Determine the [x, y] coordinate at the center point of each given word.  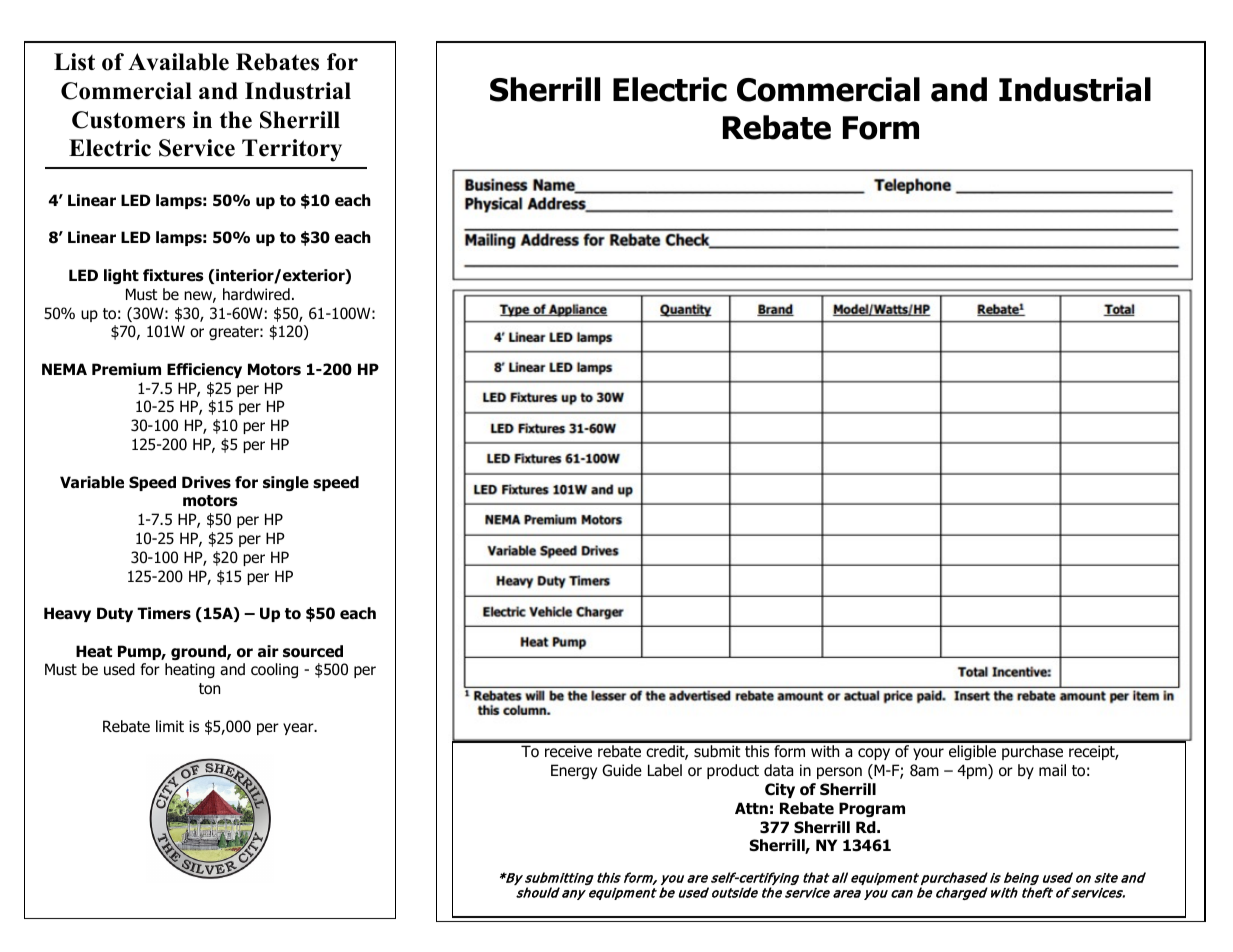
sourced [313, 651]
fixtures [173, 275]
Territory [292, 150]
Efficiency [204, 370]
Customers [128, 120]
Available [178, 62]
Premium [126, 369]
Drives [206, 482]
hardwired [256, 294]
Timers [164, 613]
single [286, 483]
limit [170, 726]
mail [1052, 770]
